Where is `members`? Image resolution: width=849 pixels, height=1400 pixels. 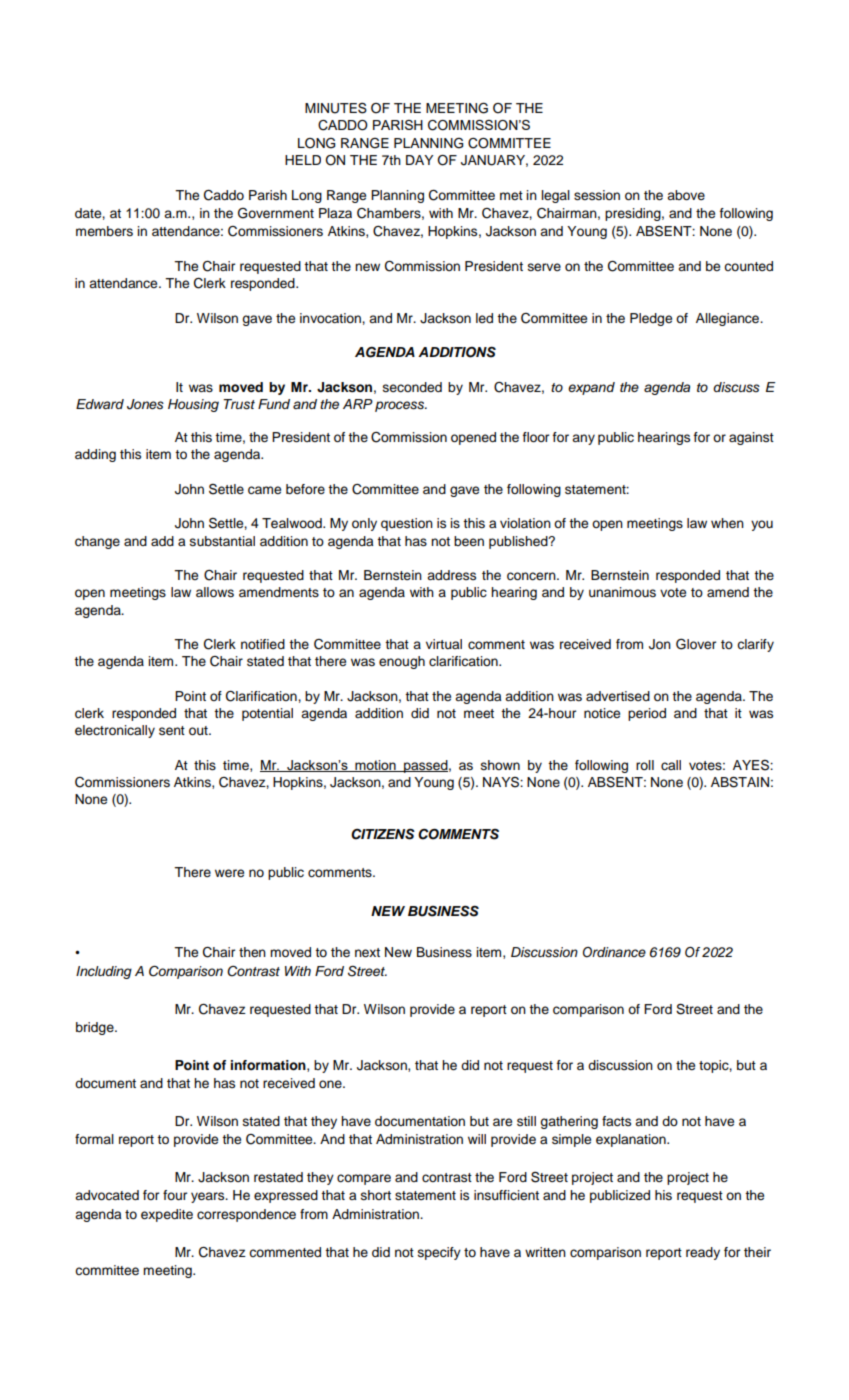 members is located at coordinates (104, 231).
